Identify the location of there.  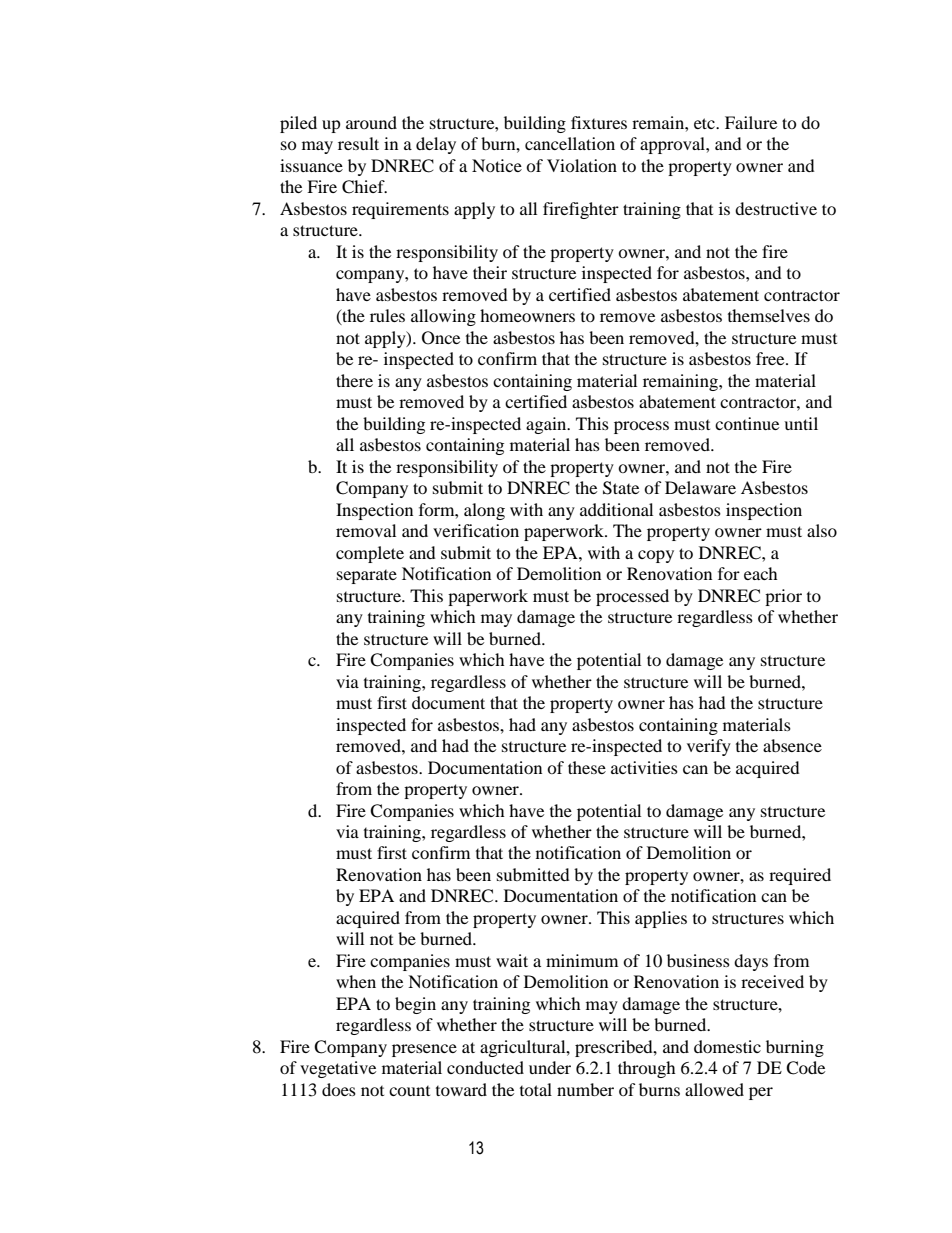
(354, 380).
